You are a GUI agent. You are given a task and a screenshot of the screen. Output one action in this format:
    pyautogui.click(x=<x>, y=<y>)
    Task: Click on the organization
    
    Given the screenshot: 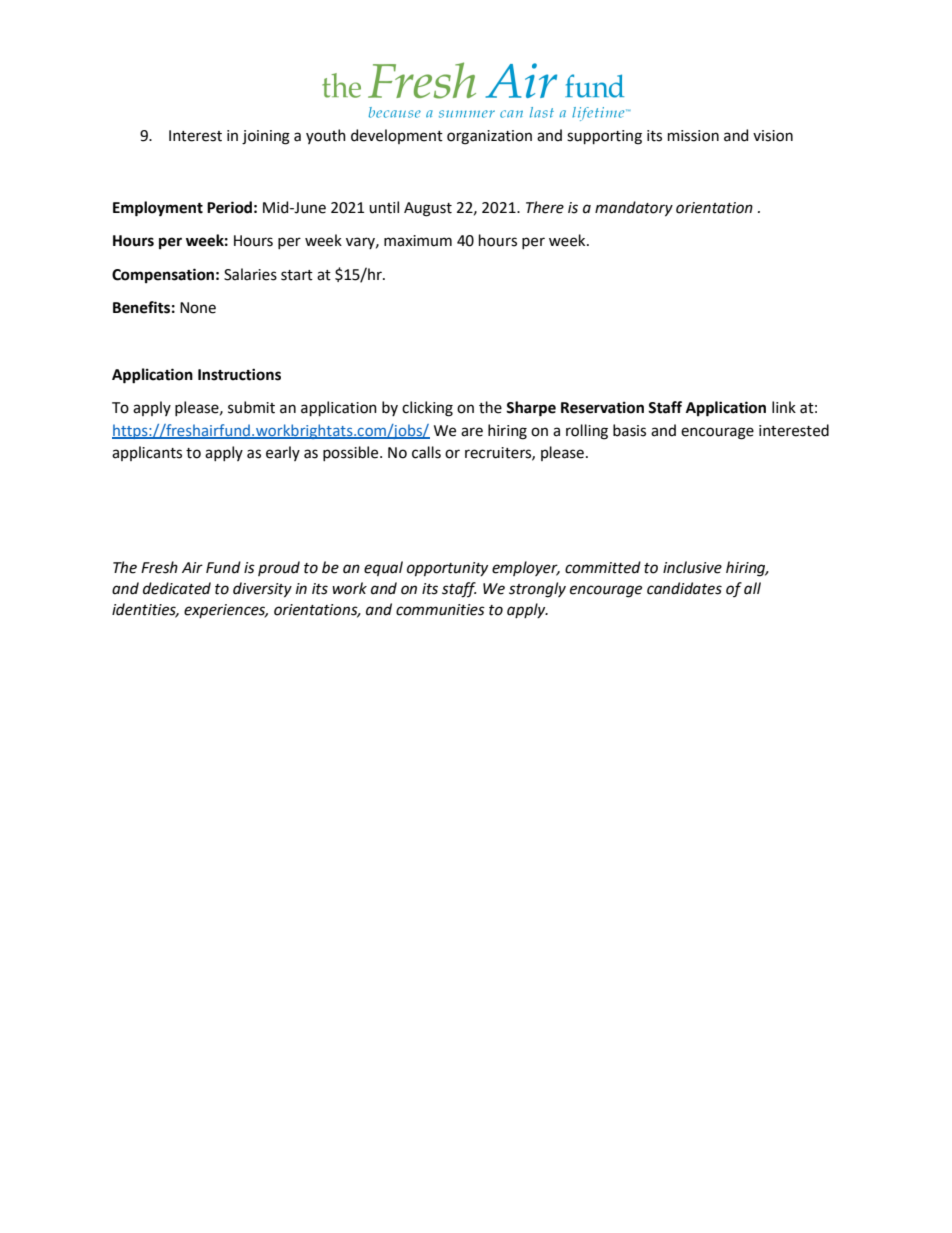 What is the action you would take?
    pyautogui.click(x=489, y=137)
